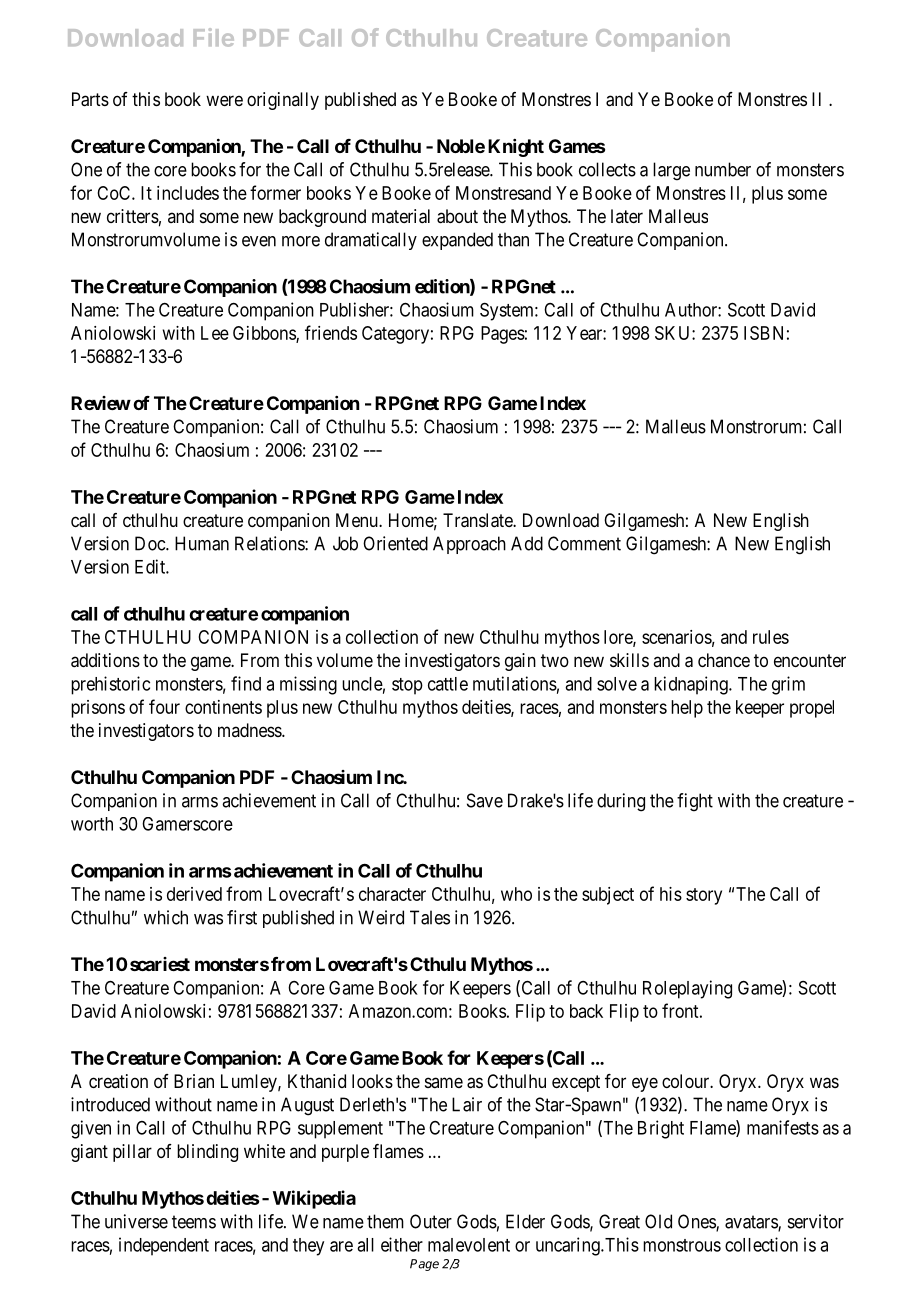 The height and width of the image is (1308, 924). Describe the element at coordinates (214, 37) in the image. I see `File` at that location.
